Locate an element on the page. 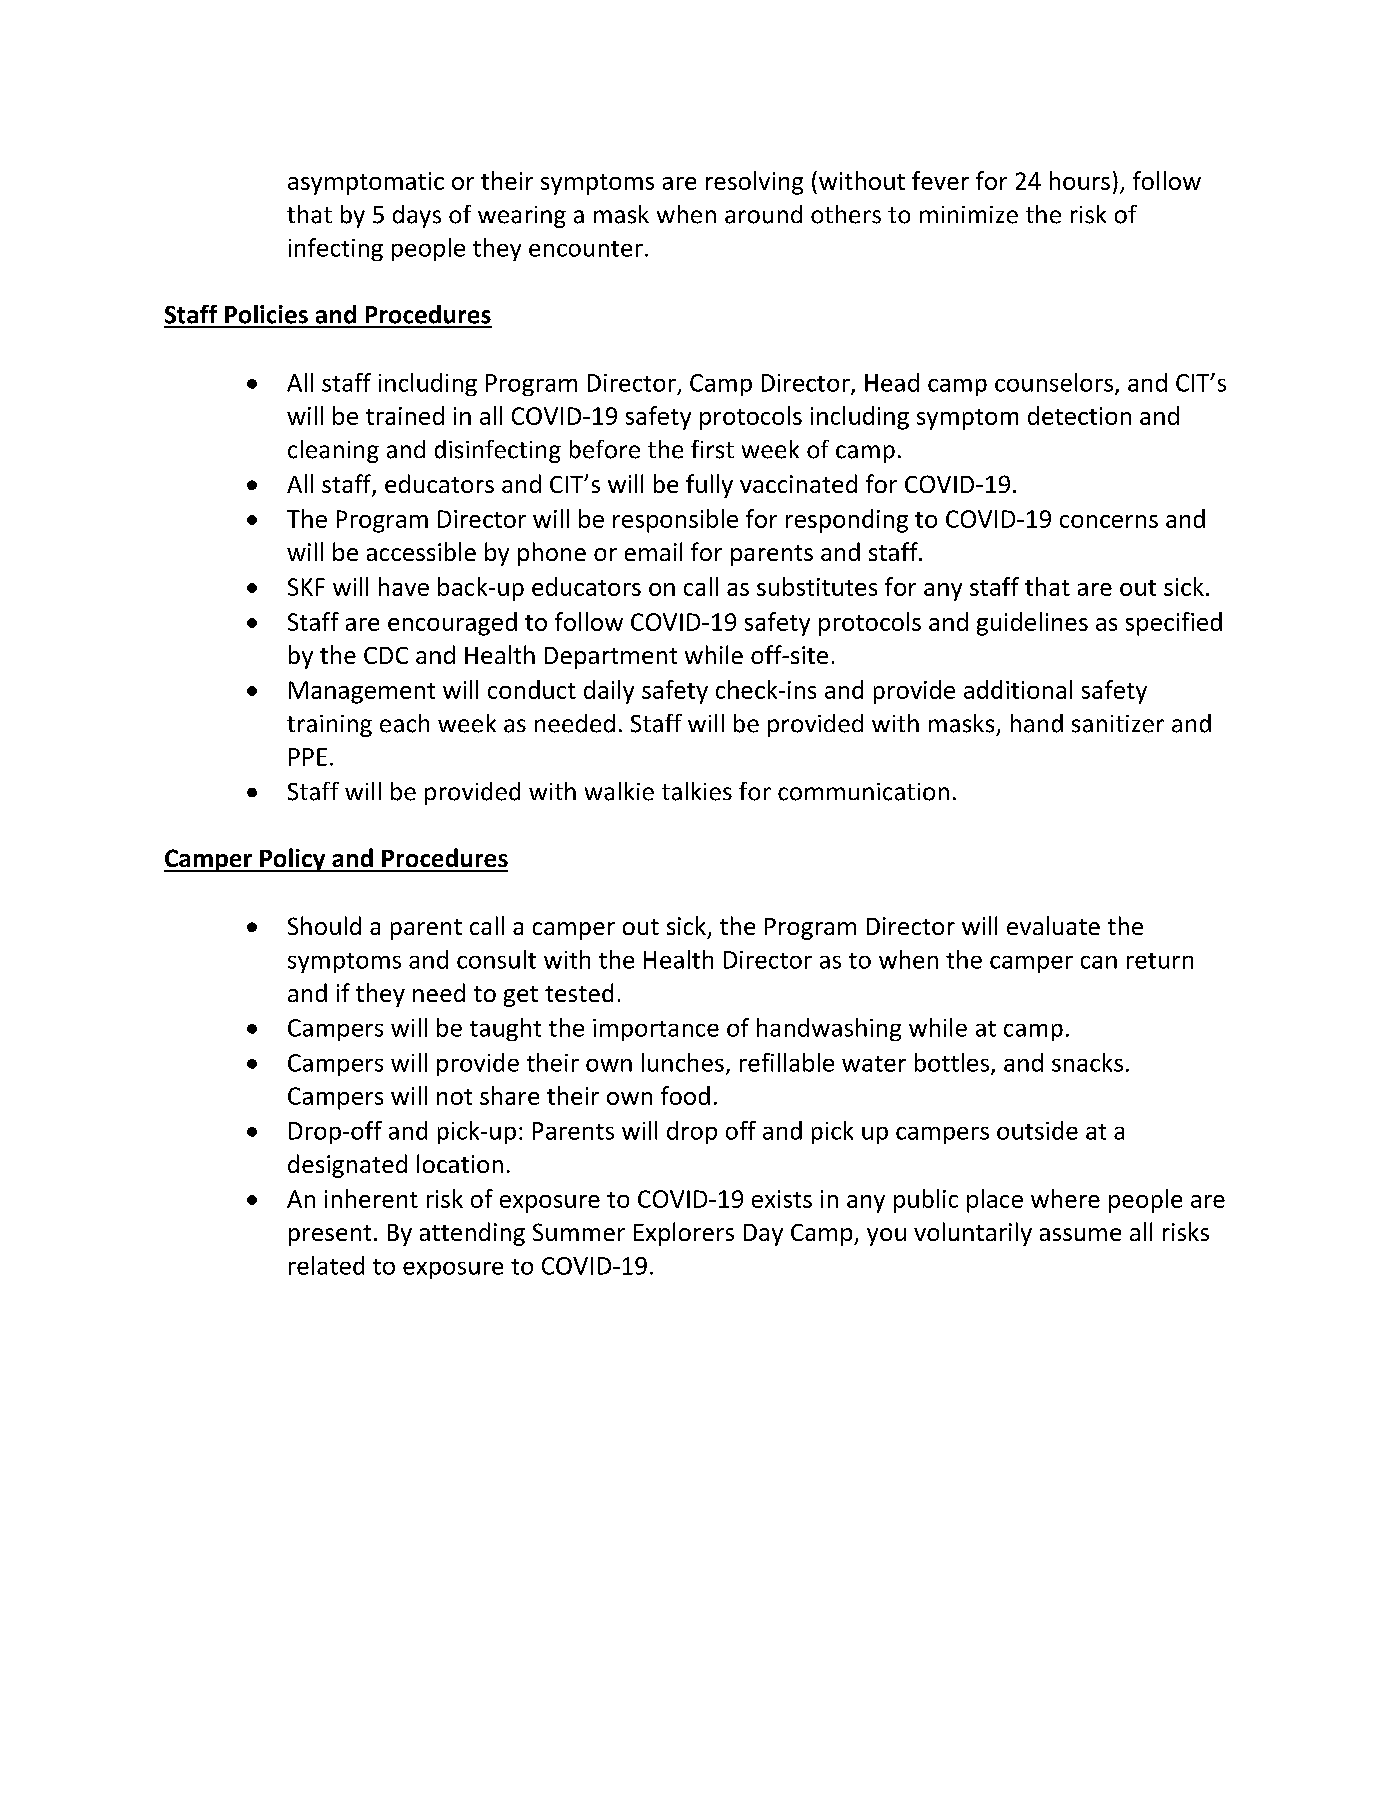  inherent is located at coordinates (371, 1198).
